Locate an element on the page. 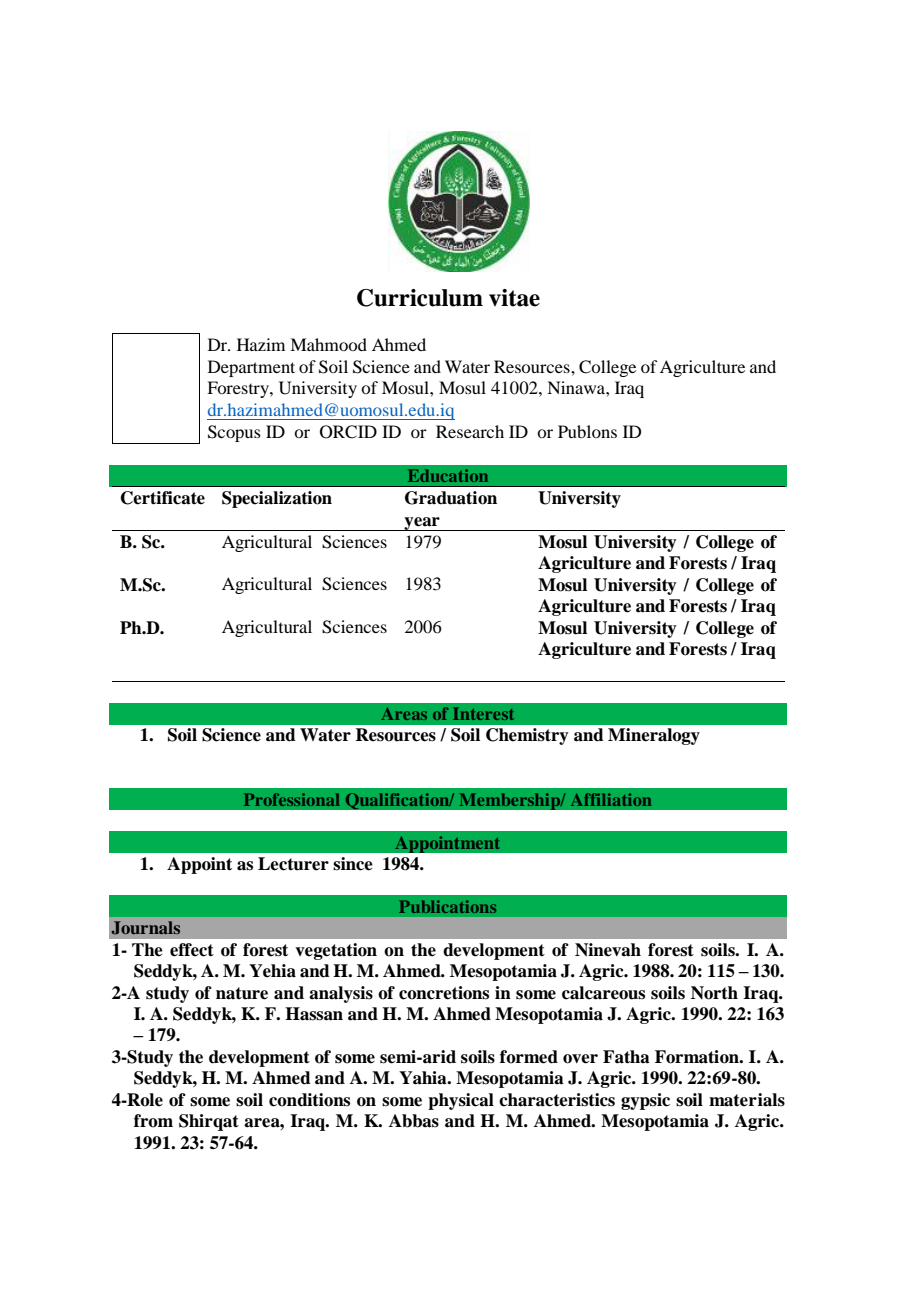 The image size is (924, 1307). Chemistry is located at coordinates (527, 736).
